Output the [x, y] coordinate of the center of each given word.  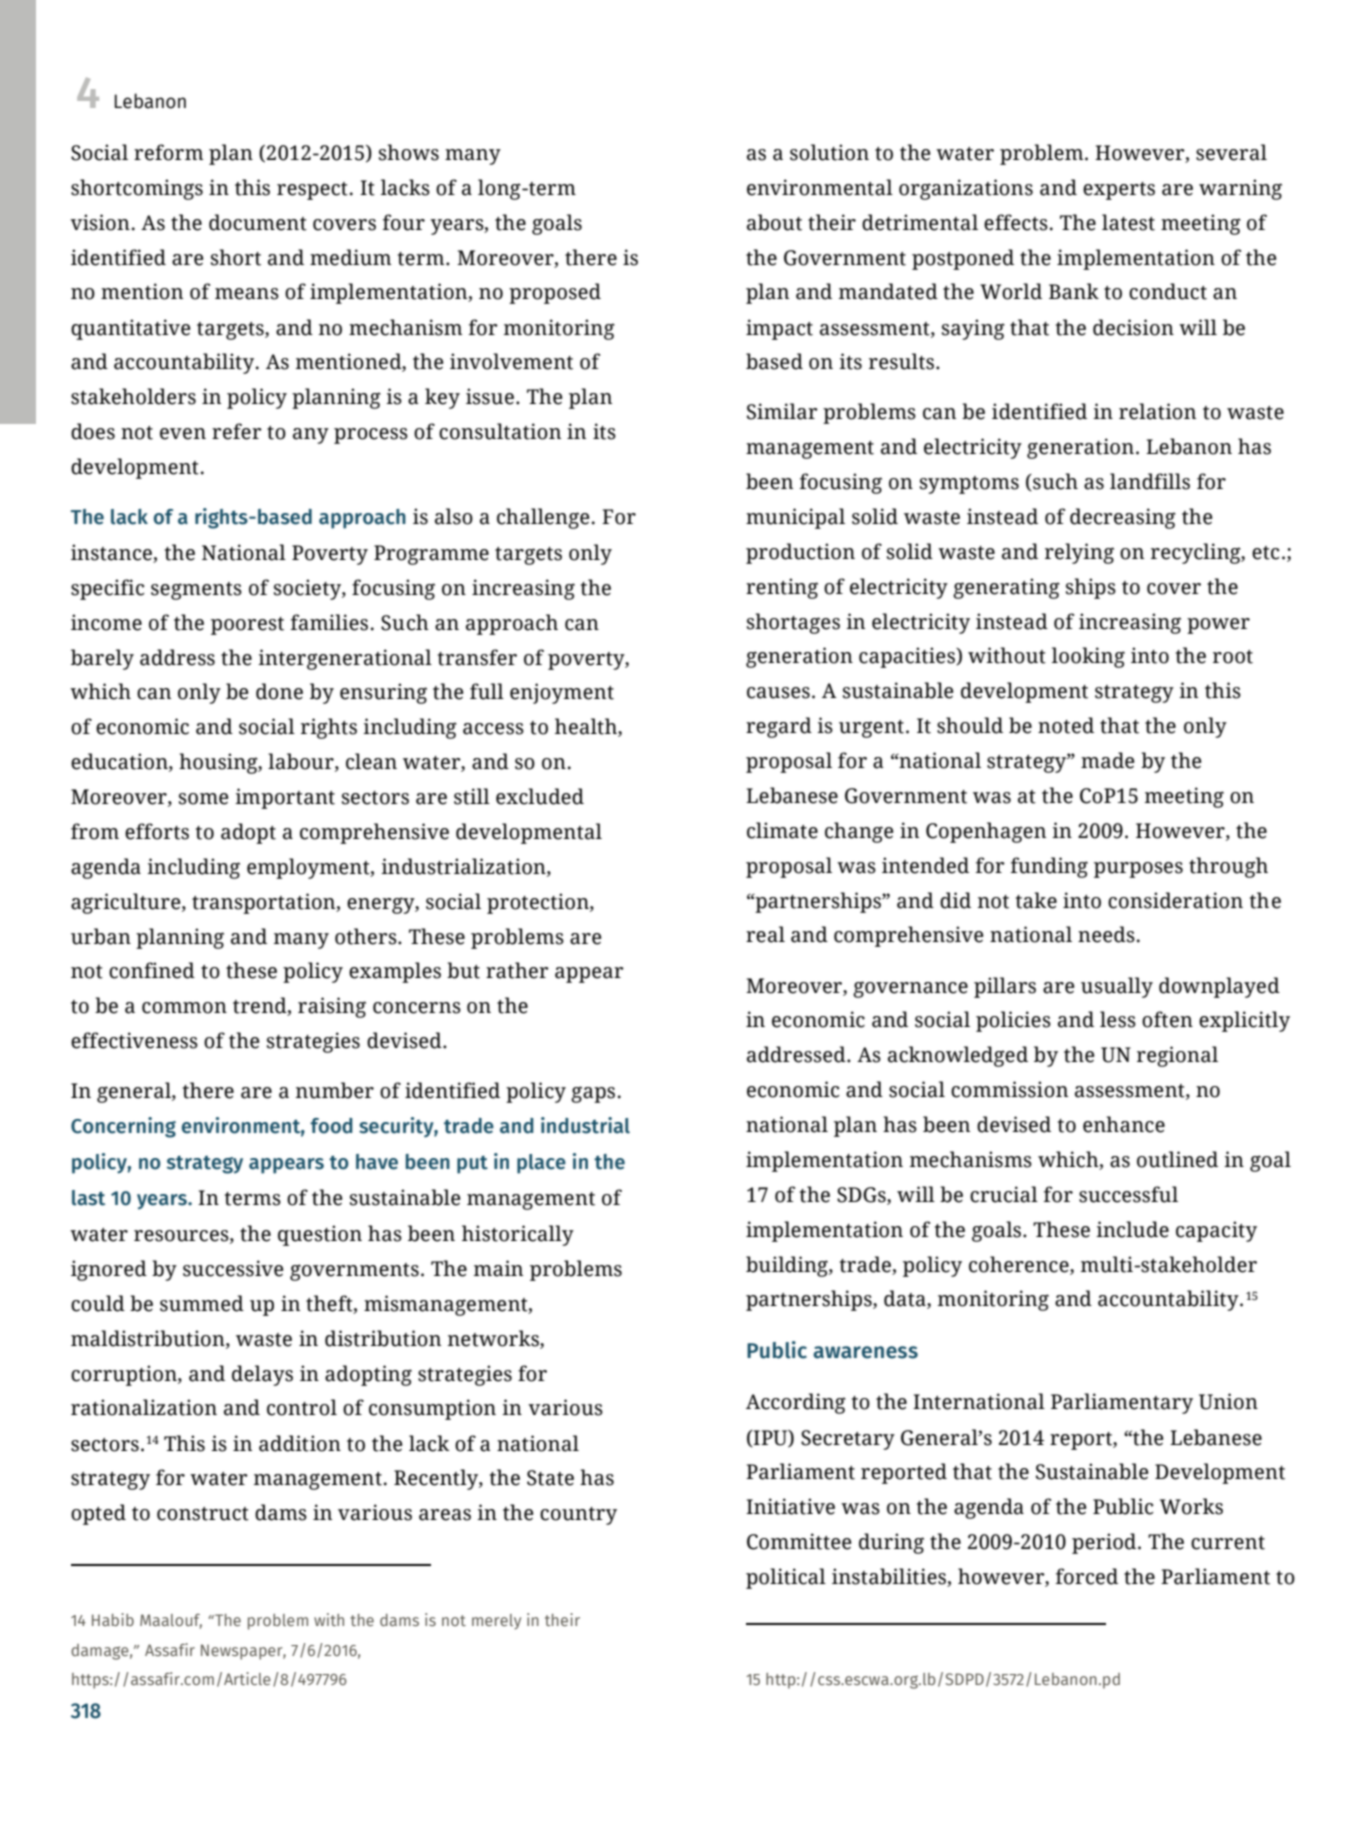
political [786, 1578]
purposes [1138, 870]
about [774, 222]
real [765, 934]
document [258, 222]
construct [203, 1514]
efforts [157, 831]
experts [1119, 191]
